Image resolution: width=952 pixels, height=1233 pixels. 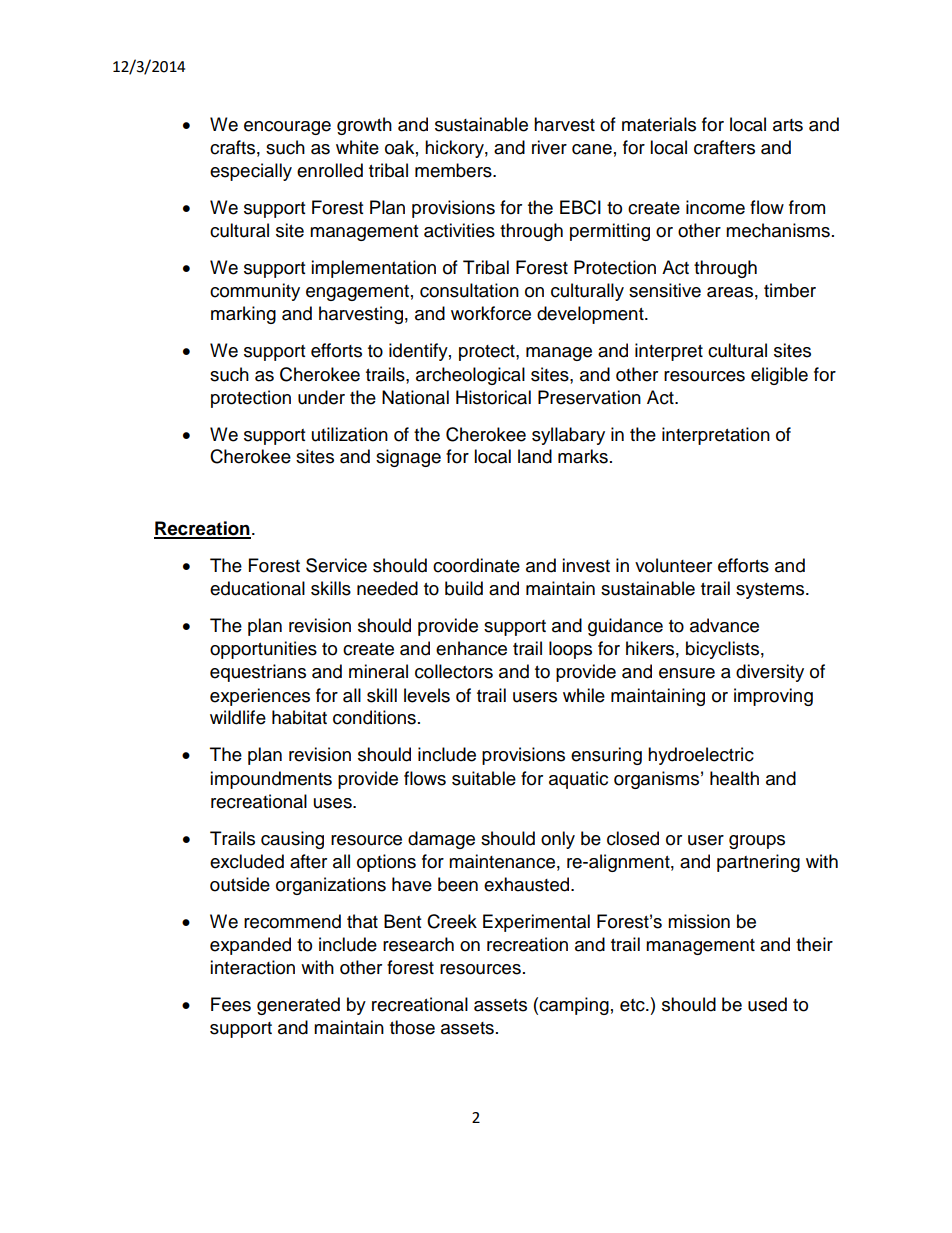 I want to click on used, so click(x=767, y=1004).
